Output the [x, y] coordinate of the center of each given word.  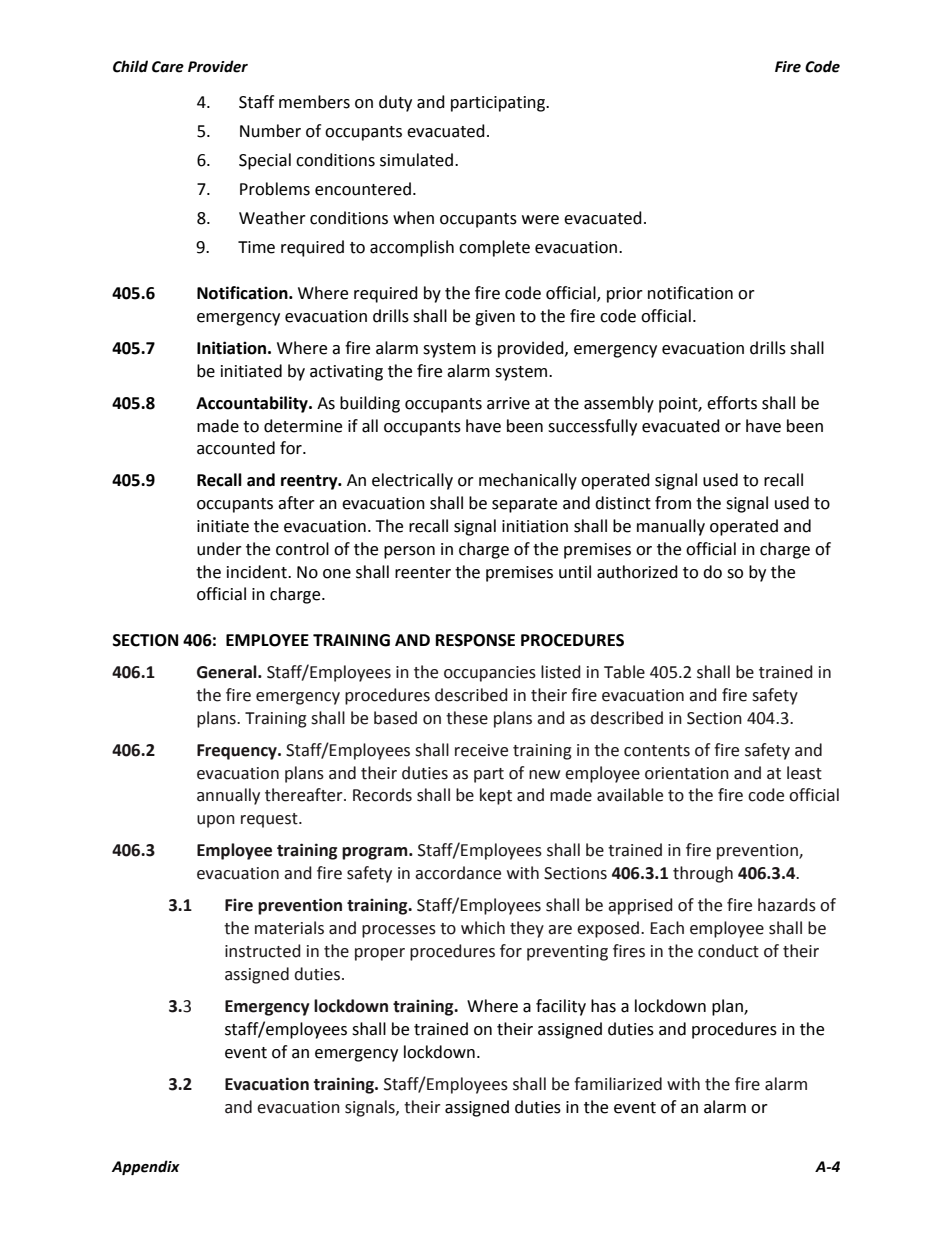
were [540, 220]
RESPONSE [475, 640]
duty [395, 103]
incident [258, 572]
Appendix [146, 1167]
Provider [218, 66]
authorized [637, 572]
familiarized [618, 1084]
